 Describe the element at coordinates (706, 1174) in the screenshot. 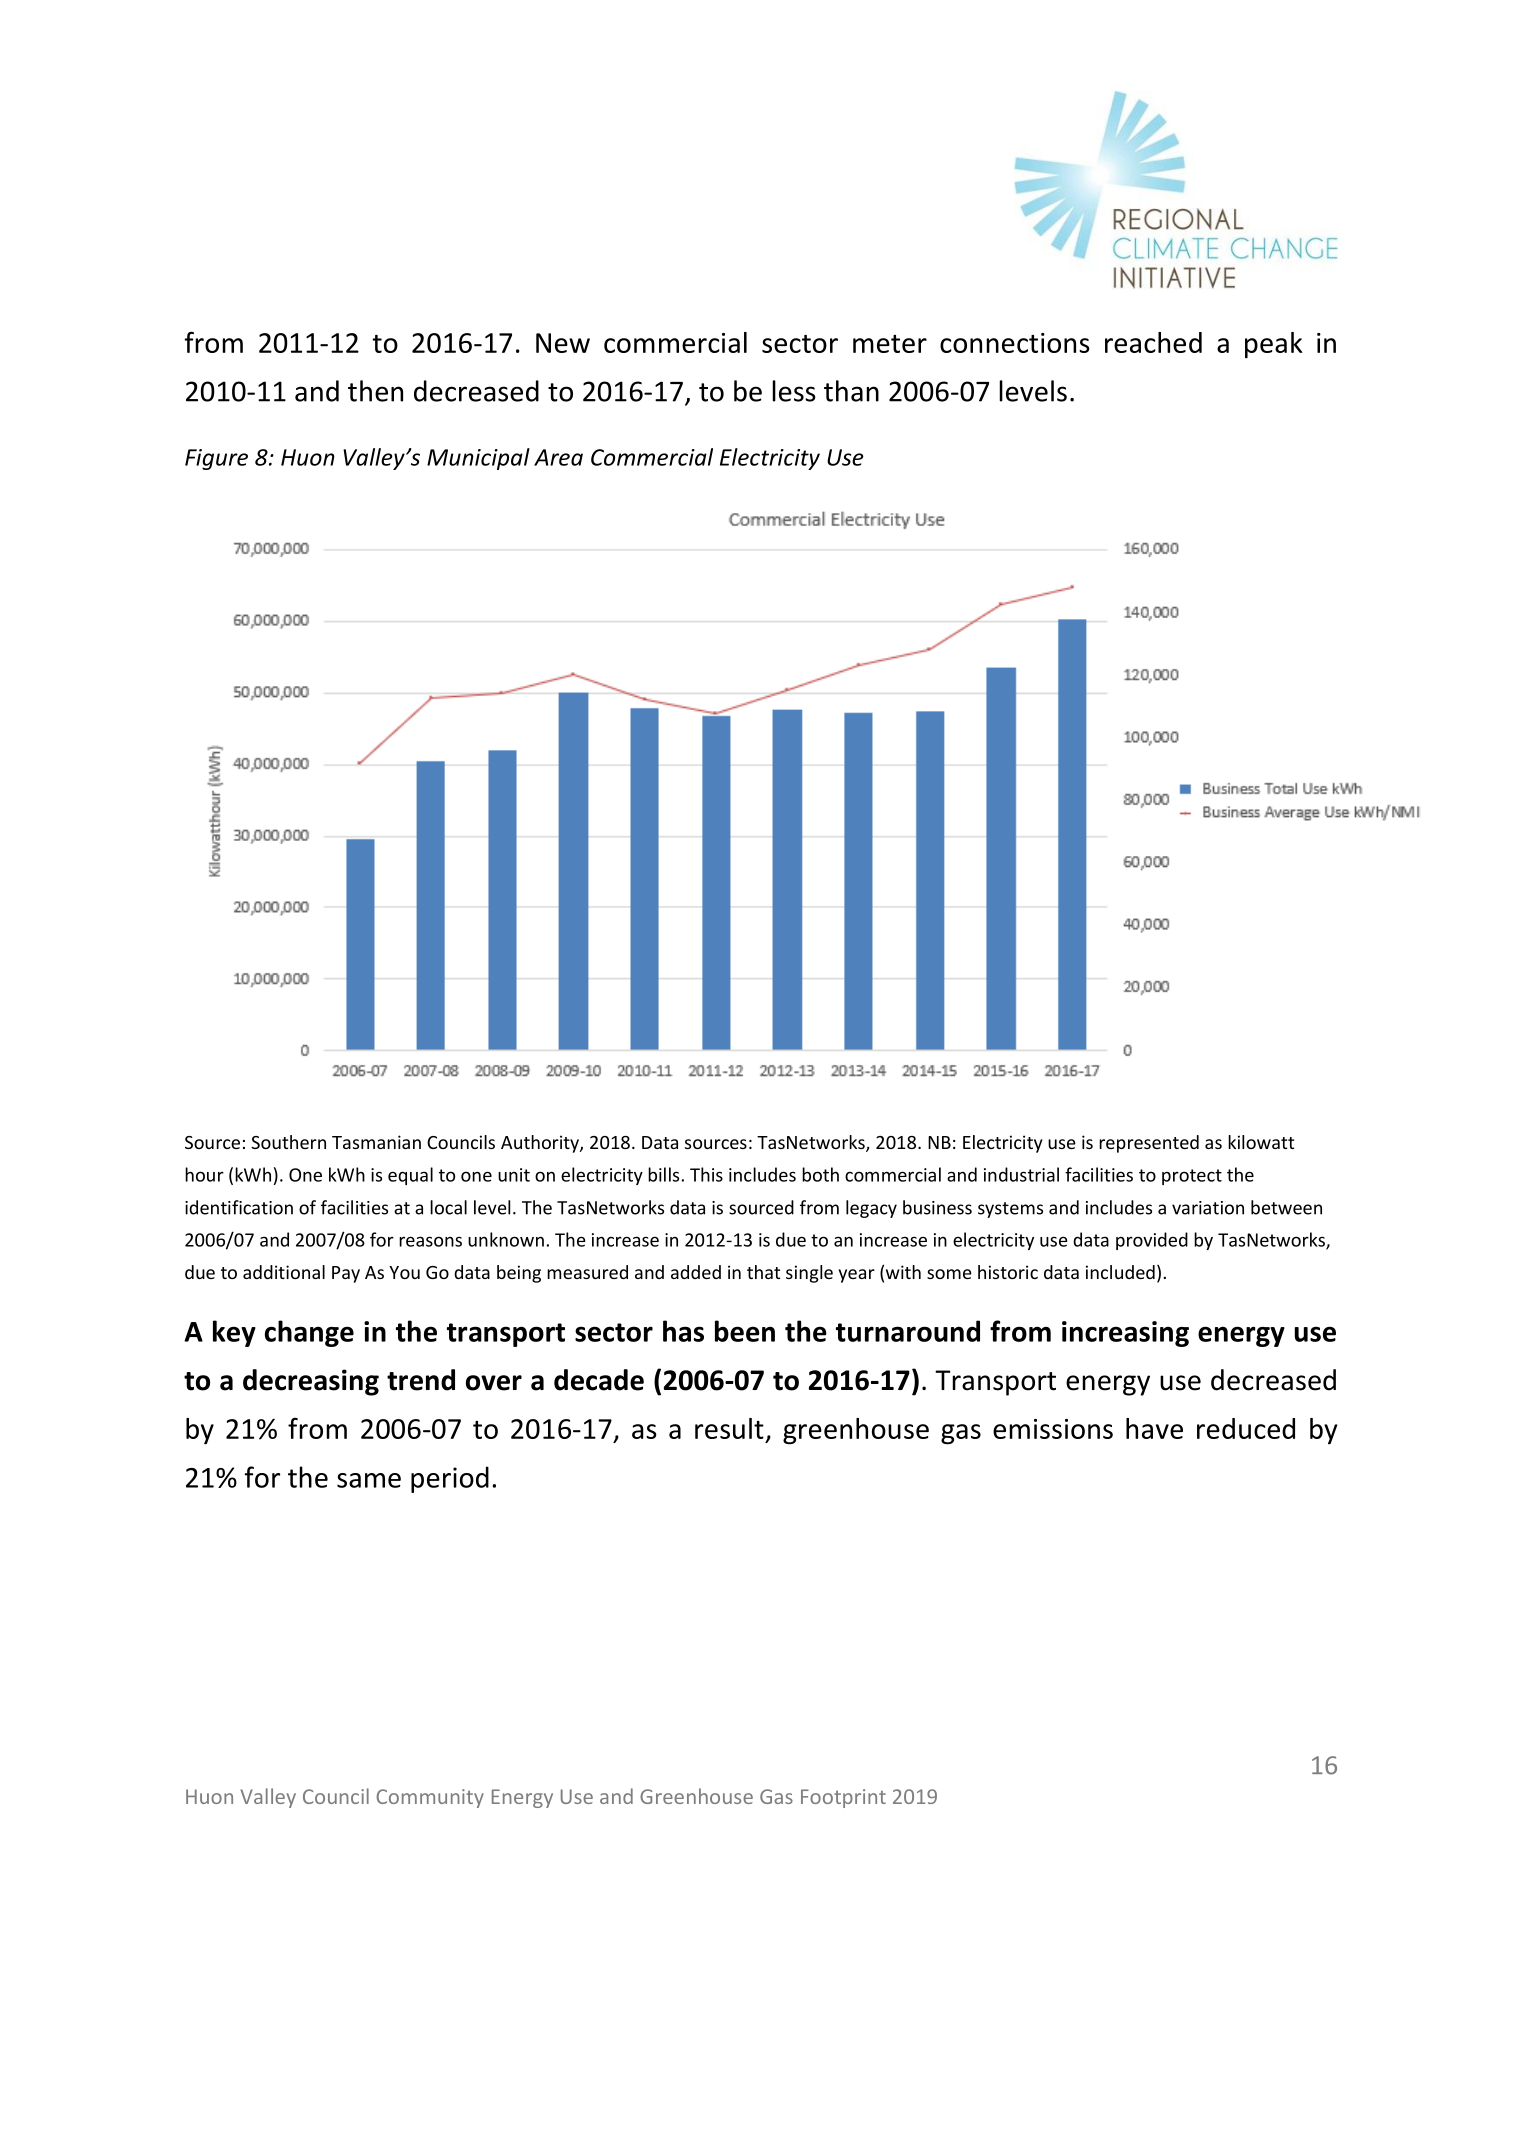

I see `This` at that location.
